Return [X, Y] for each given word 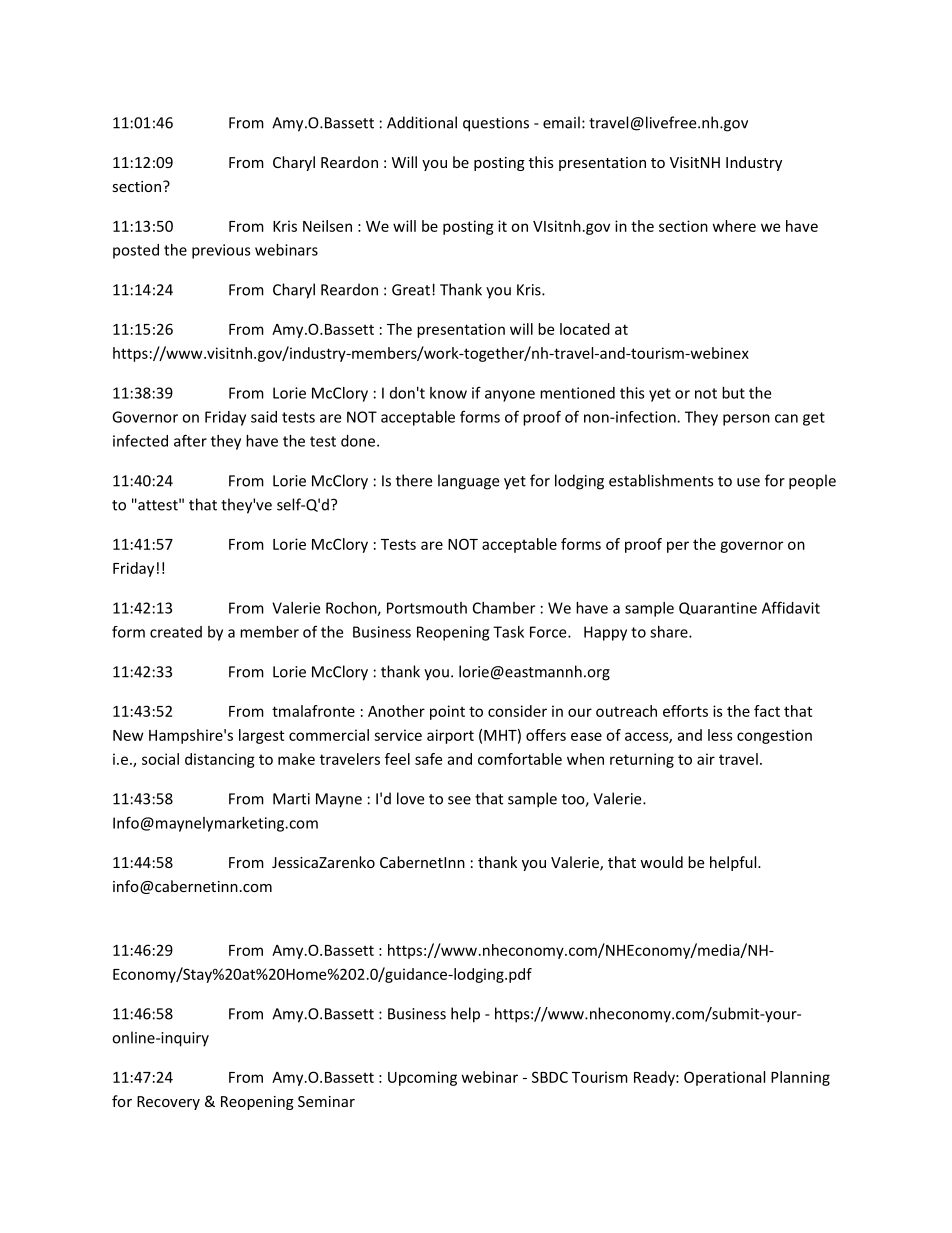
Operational [724, 1078]
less [720, 735]
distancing [220, 760]
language [468, 482]
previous [221, 251]
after [190, 440]
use [748, 482]
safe [428, 759]
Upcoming [422, 1078]
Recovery [168, 1103]
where [734, 226]
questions [496, 124]
